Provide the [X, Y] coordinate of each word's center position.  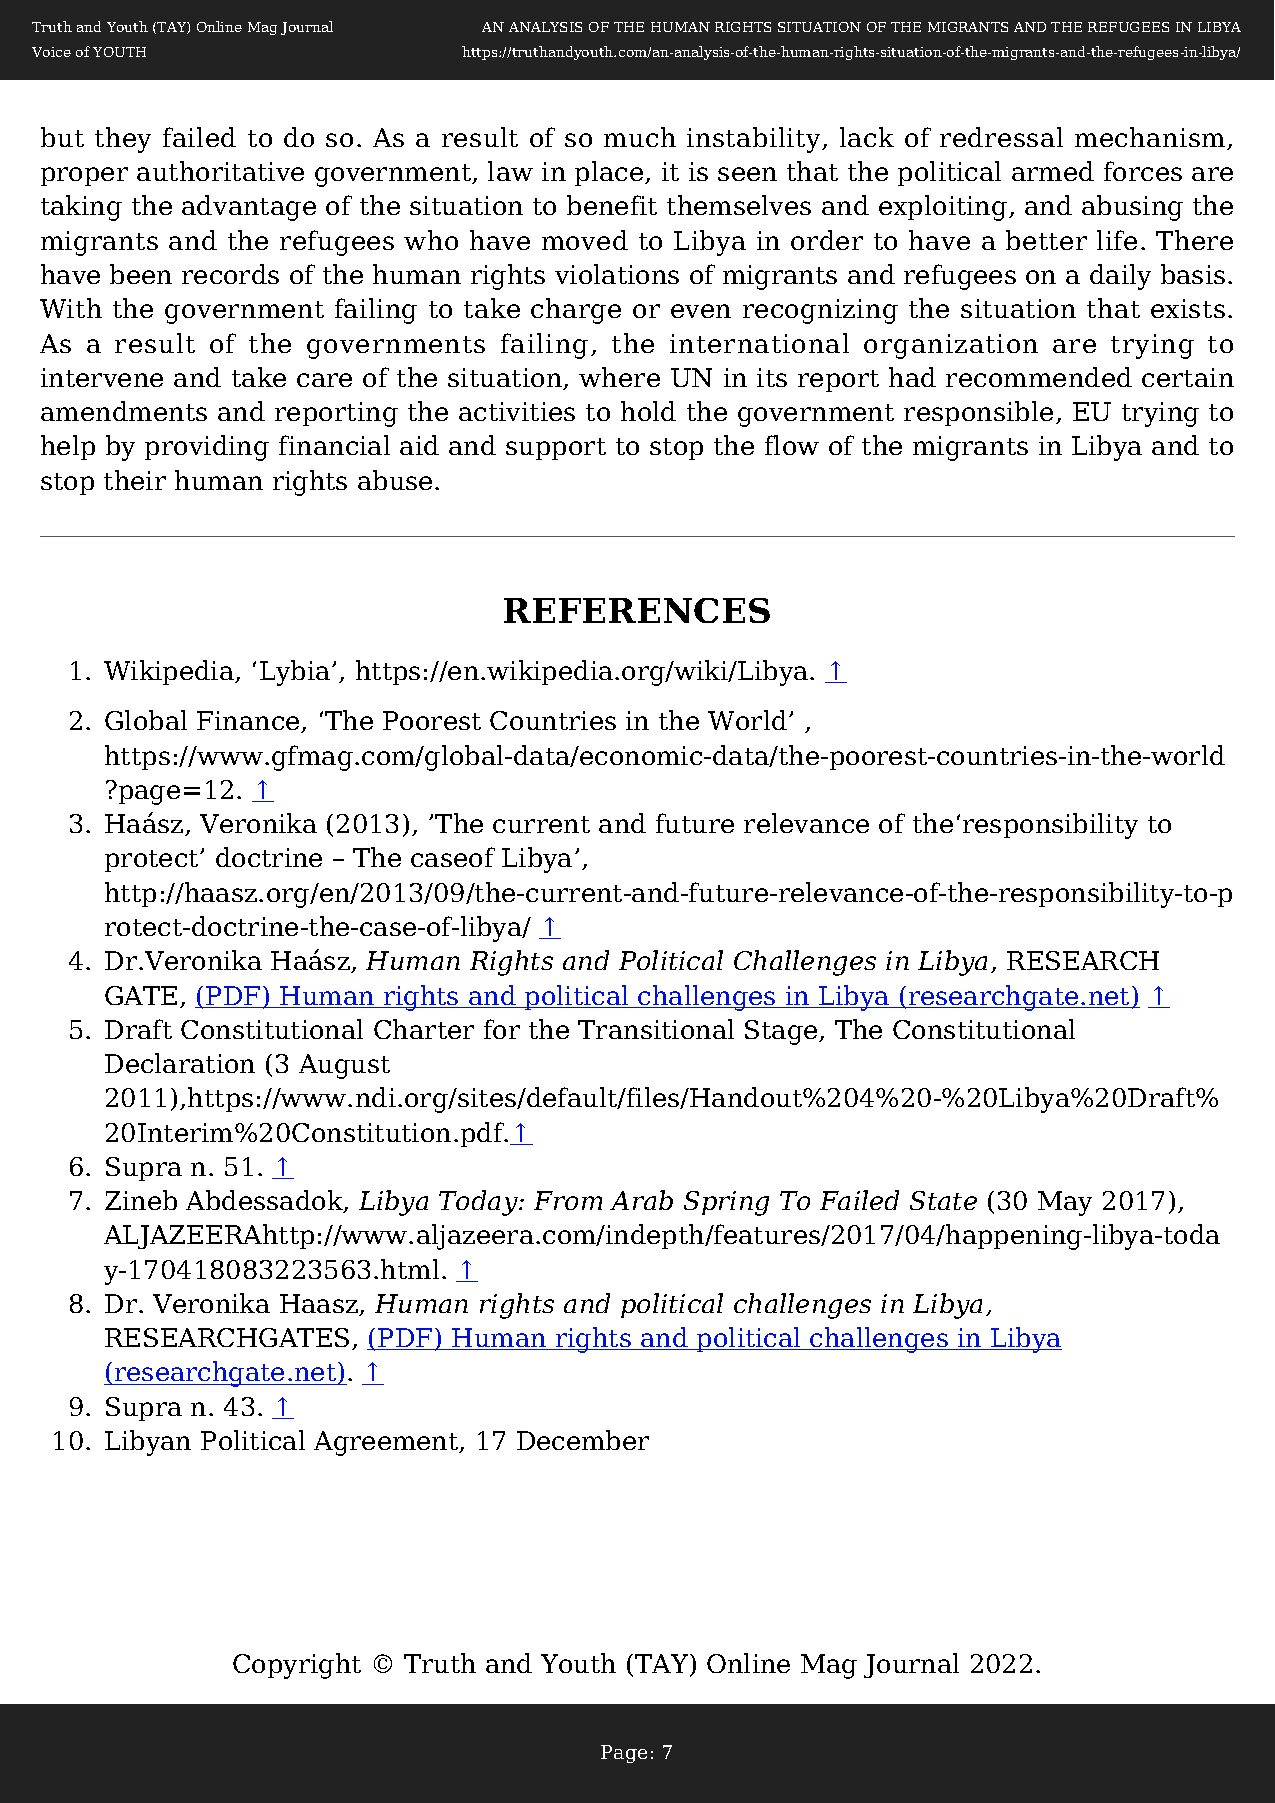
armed [1053, 171]
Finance [249, 722]
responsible [978, 413]
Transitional [656, 1029]
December [583, 1440]
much [640, 137]
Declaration [180, 1063]
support [556, 449]
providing [207, 448]
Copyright [297, 1666]
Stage [782, 1032]
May [1065, 1203]
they [123, 140]
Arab [641, 1200]
